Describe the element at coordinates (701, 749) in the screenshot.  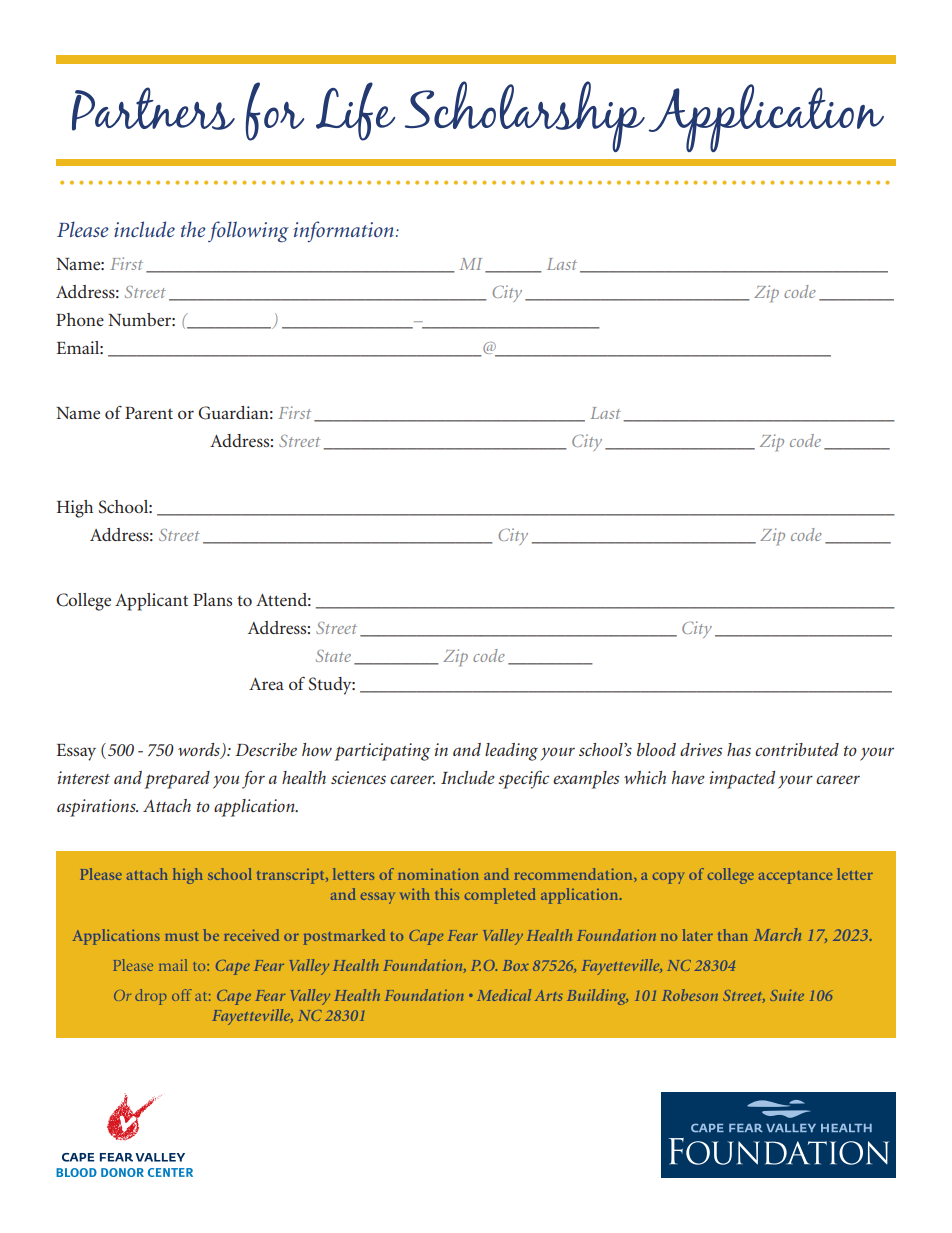
I see `drives` at that location.
